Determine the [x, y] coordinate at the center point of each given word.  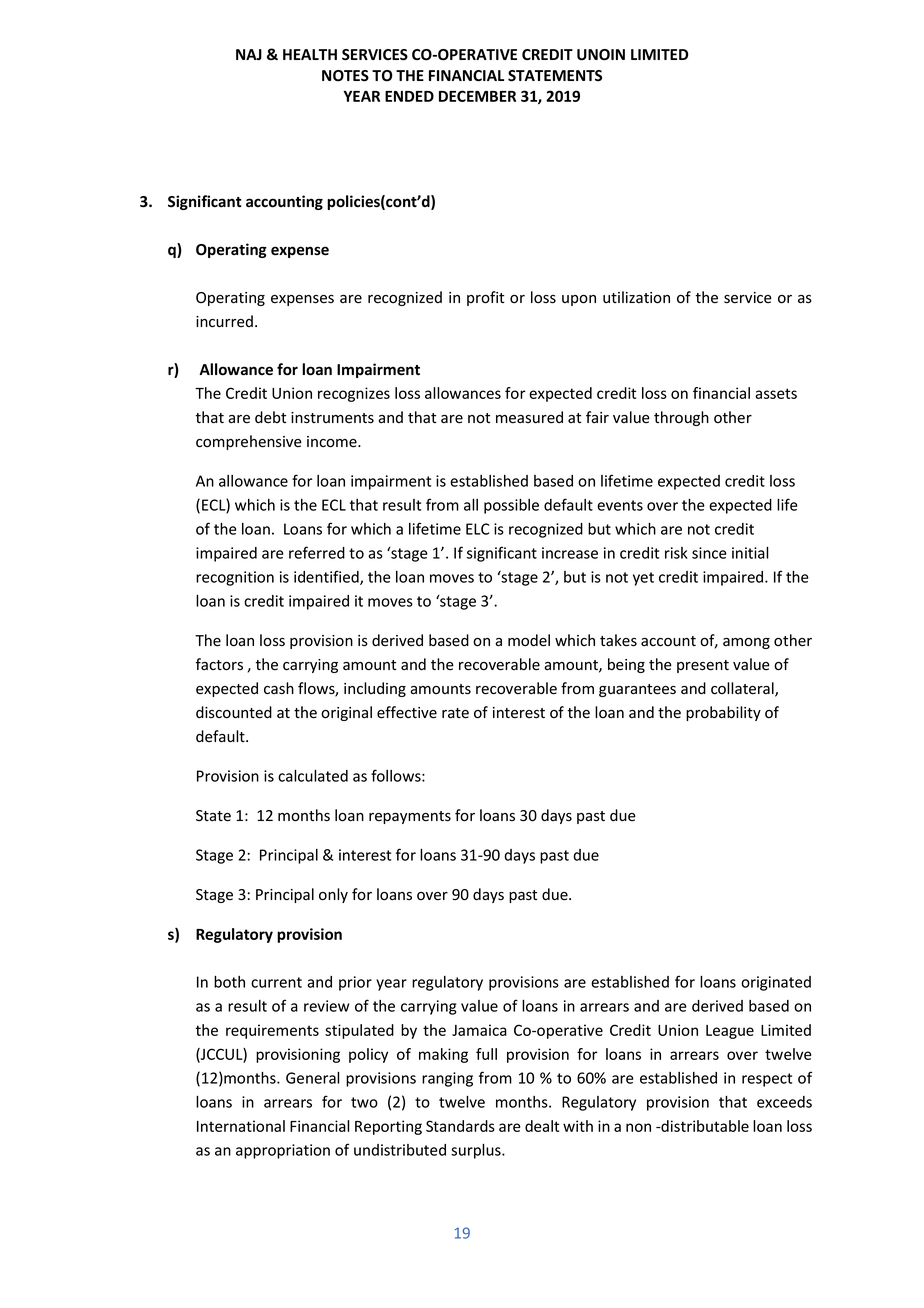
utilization [636, 297]
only [333, 895]
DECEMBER [477, 96]
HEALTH [310, 54]
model [529, 640]
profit [485, 298]
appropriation [283, 1151]
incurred [224, 321]
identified [327, 577]
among [746, 643]
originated [776, 983]
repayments [410, 817]
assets [776, 393]
